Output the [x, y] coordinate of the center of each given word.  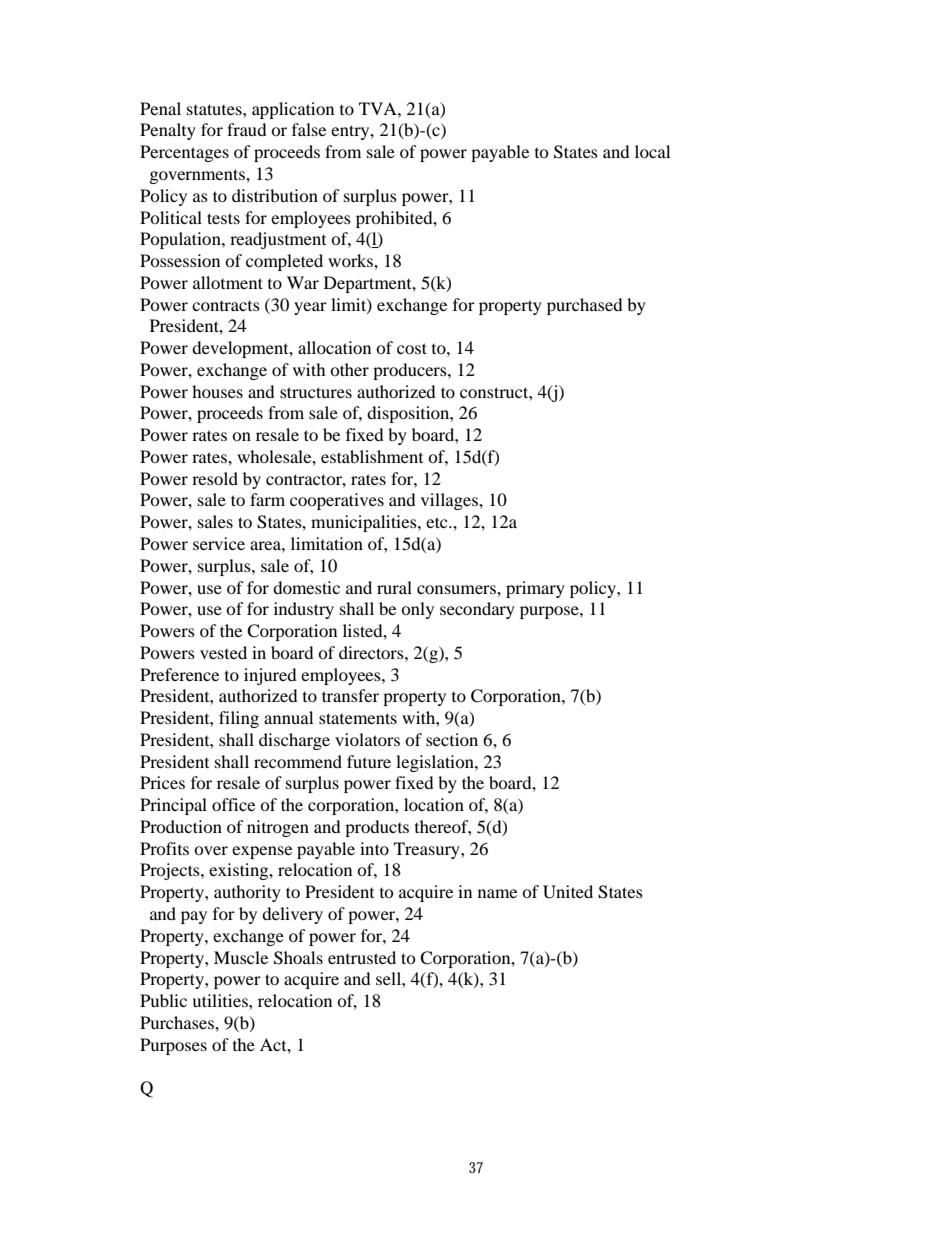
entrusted [362, 957]
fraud [247, 129]
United [568, 892]
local [652, 151]
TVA [379, 108]
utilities [221, 1000]
